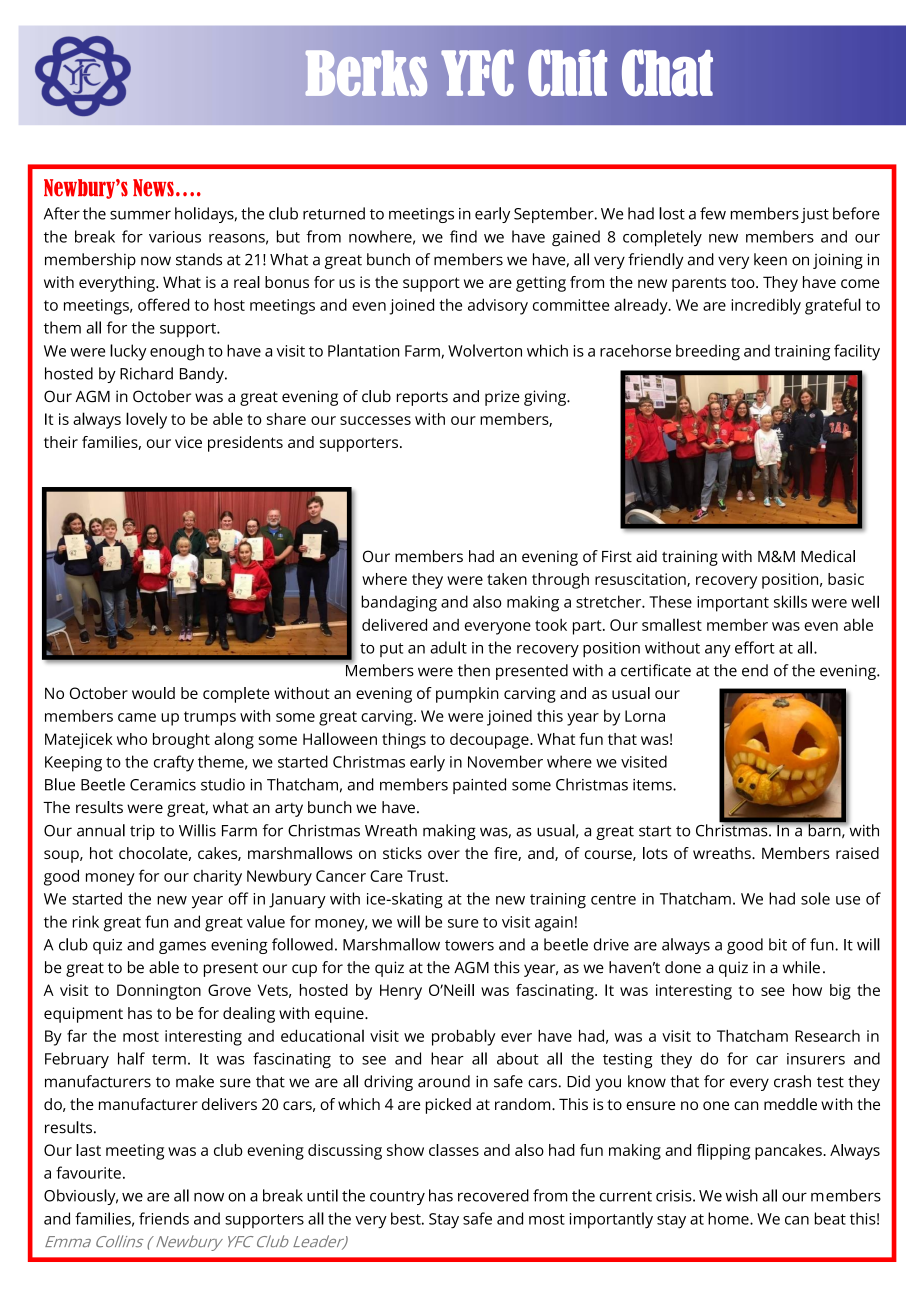 This screenshot has width=924, height=1308. I want to click on Chit, so click(567, 72).
